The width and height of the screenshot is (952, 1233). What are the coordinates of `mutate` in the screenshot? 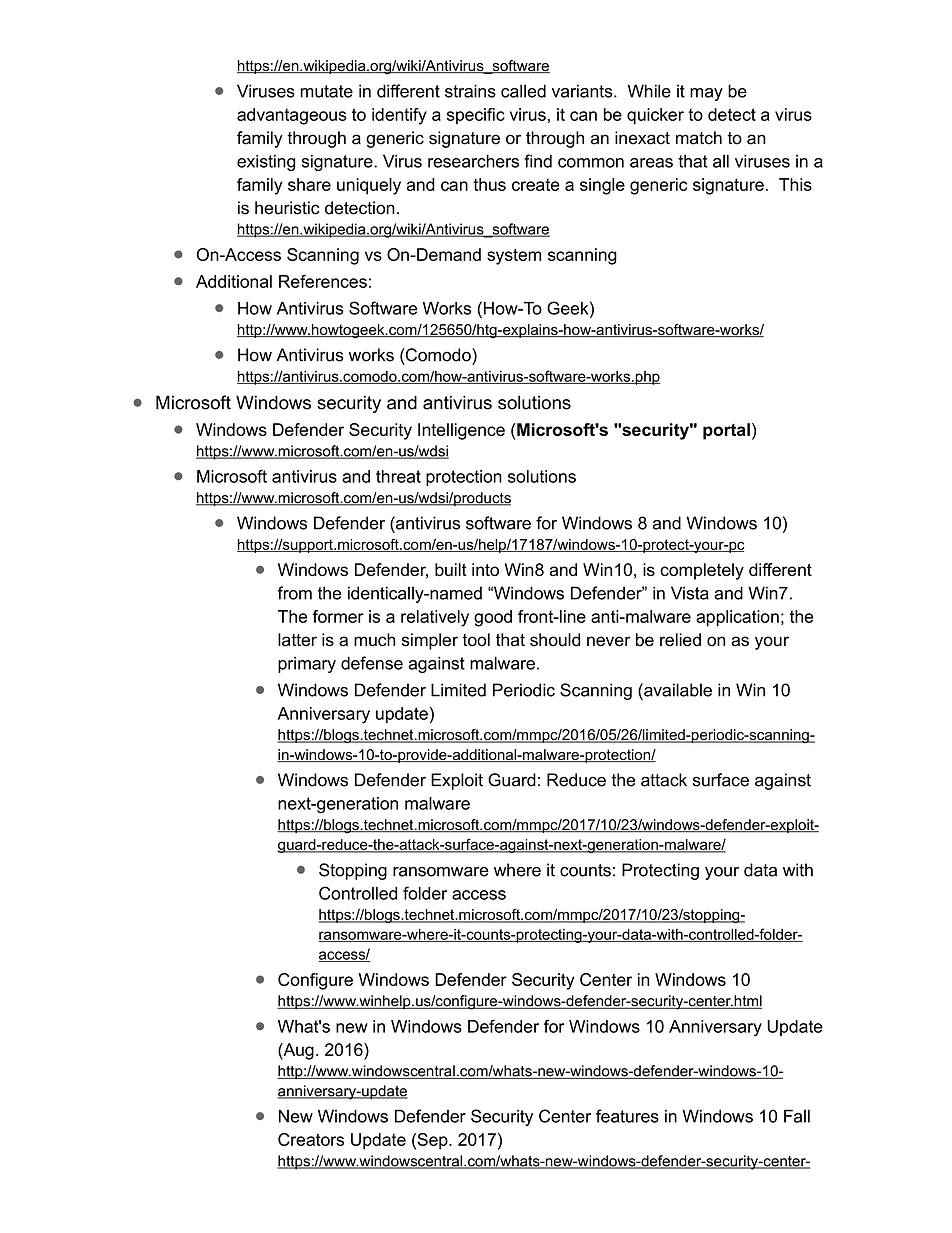 It's located at (326, 91).
